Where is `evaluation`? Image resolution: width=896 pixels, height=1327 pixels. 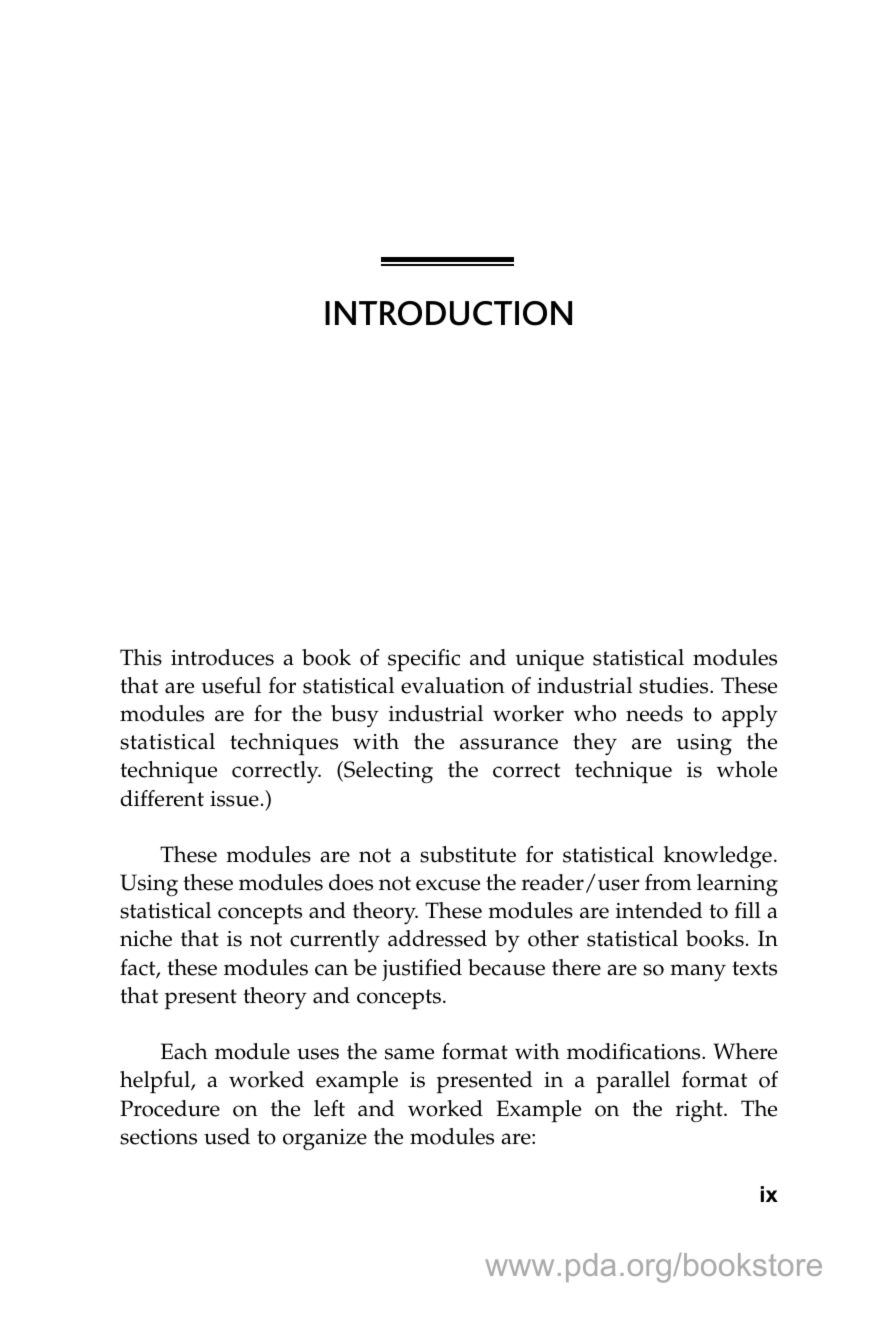 evaluation is located at coordinates (453, 685).
